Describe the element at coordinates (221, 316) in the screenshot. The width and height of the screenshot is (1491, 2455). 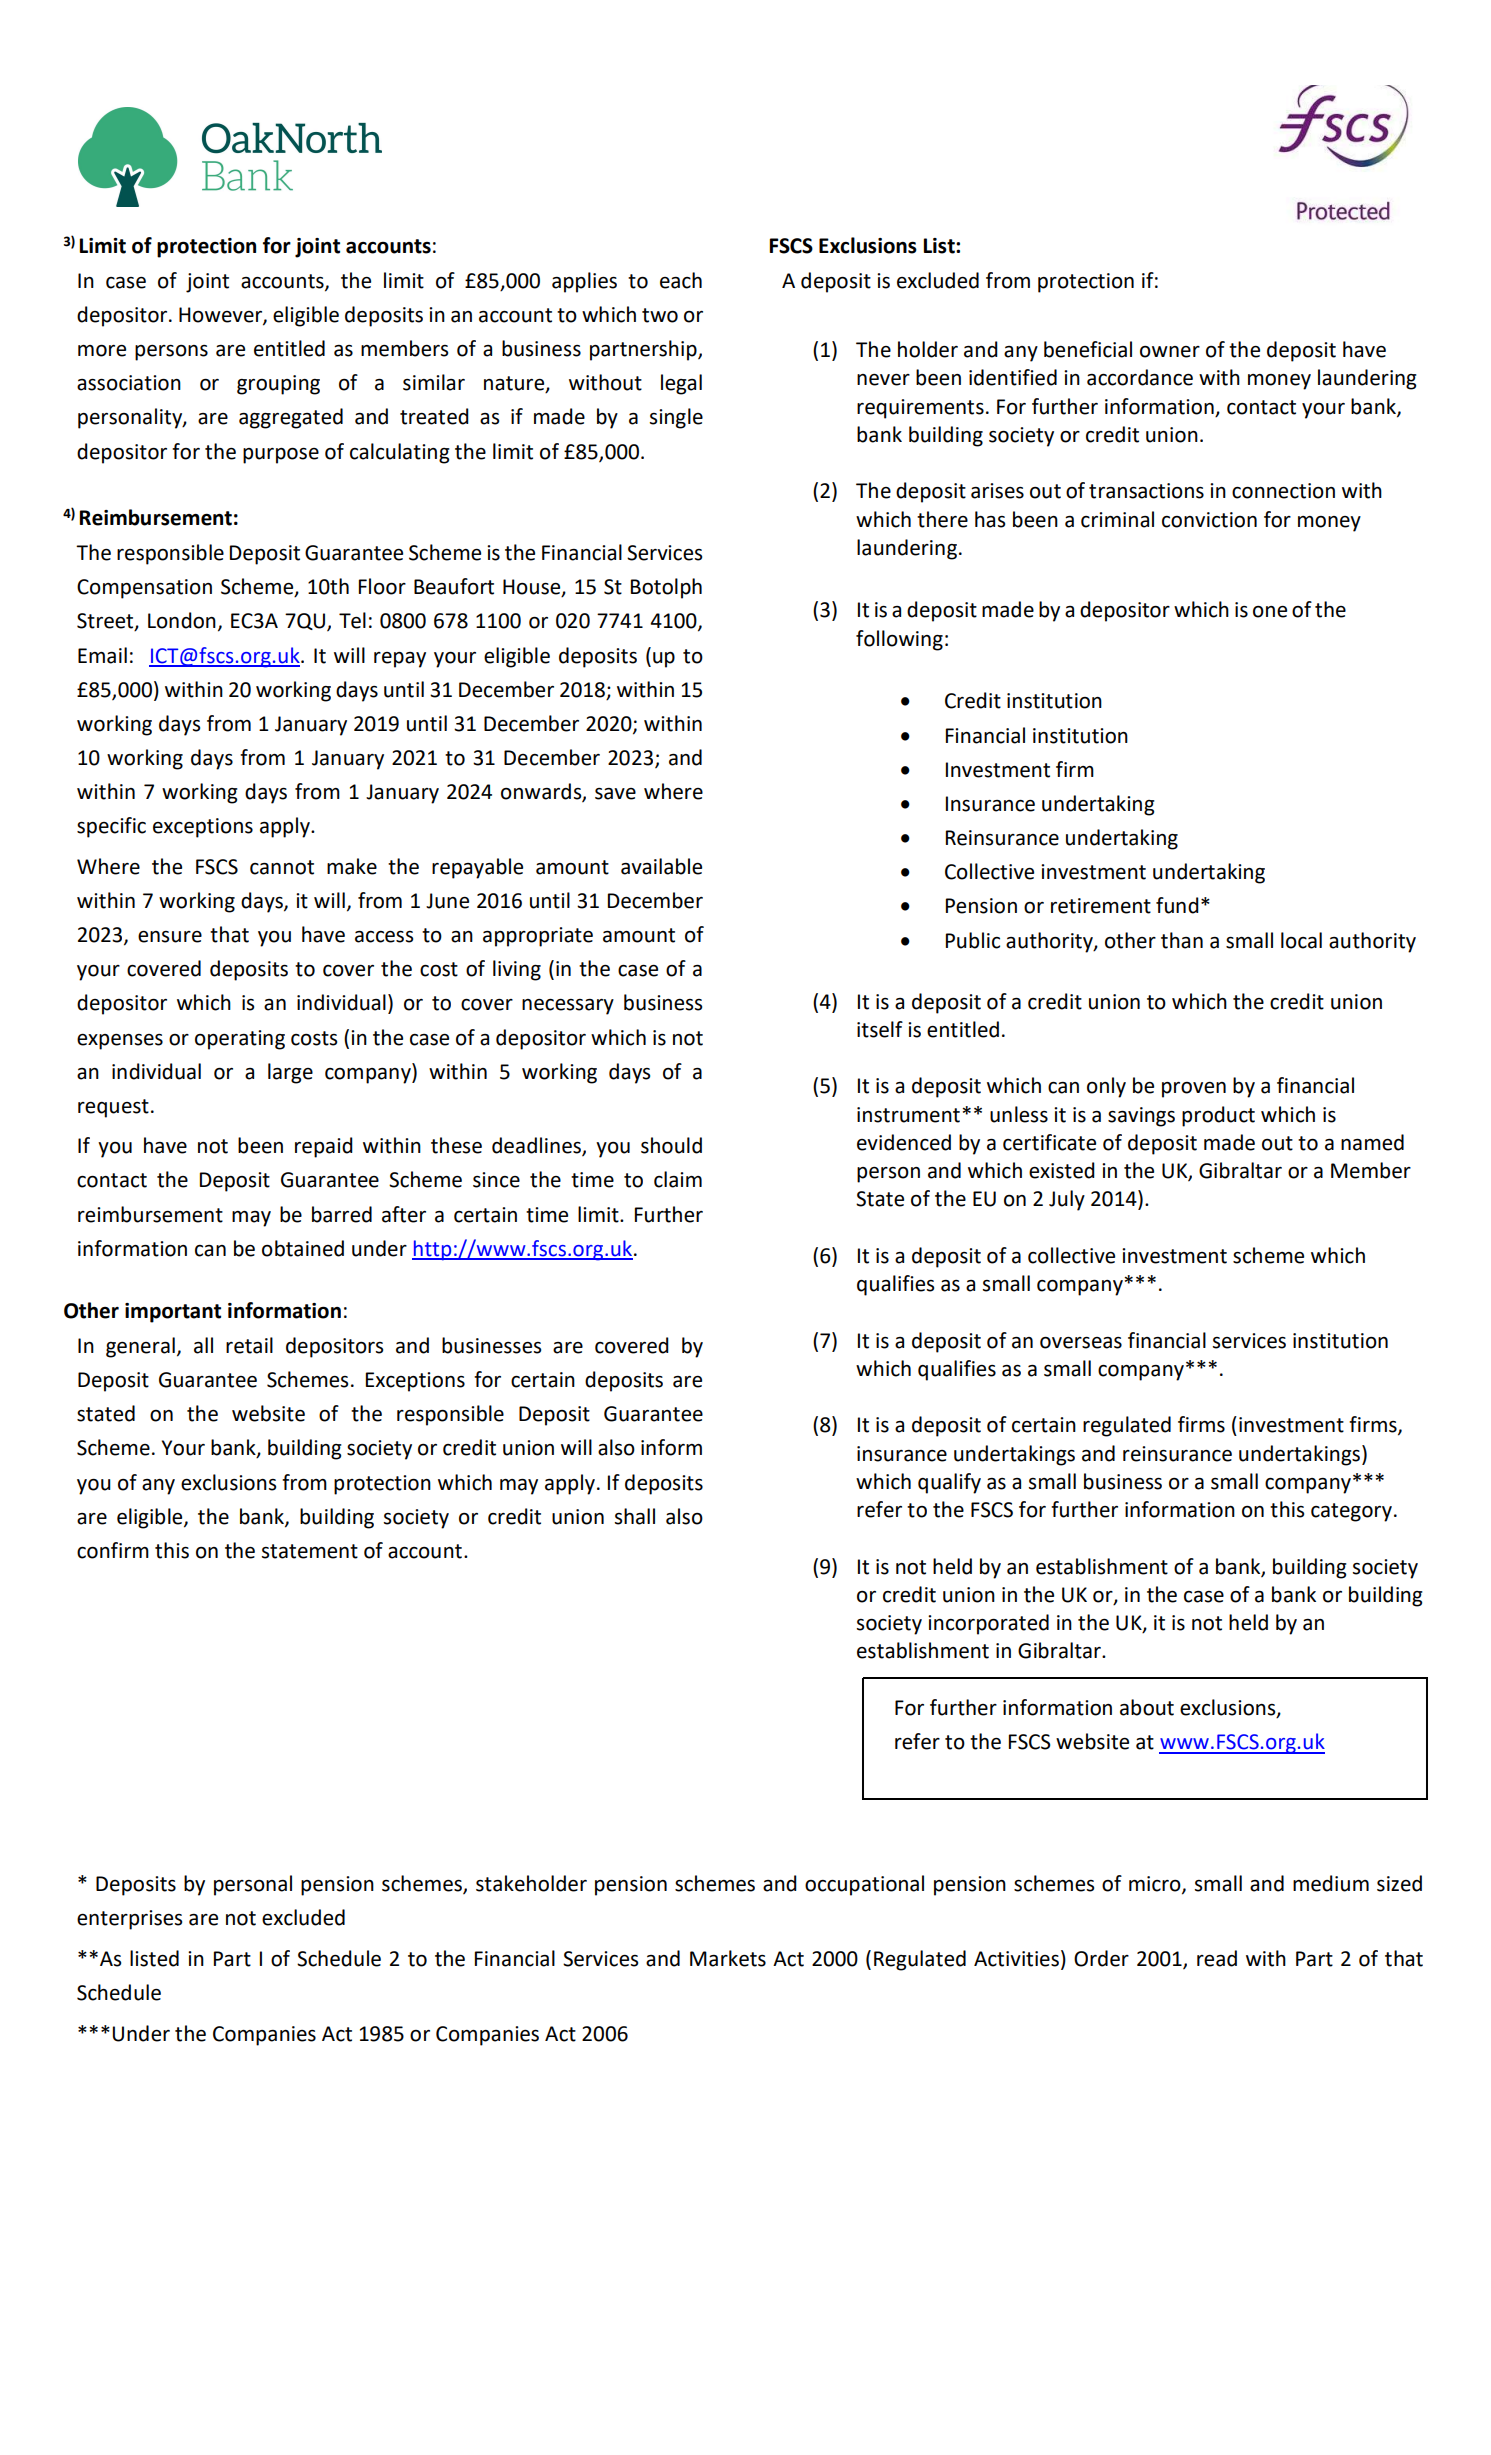
I see `However` at that location.
